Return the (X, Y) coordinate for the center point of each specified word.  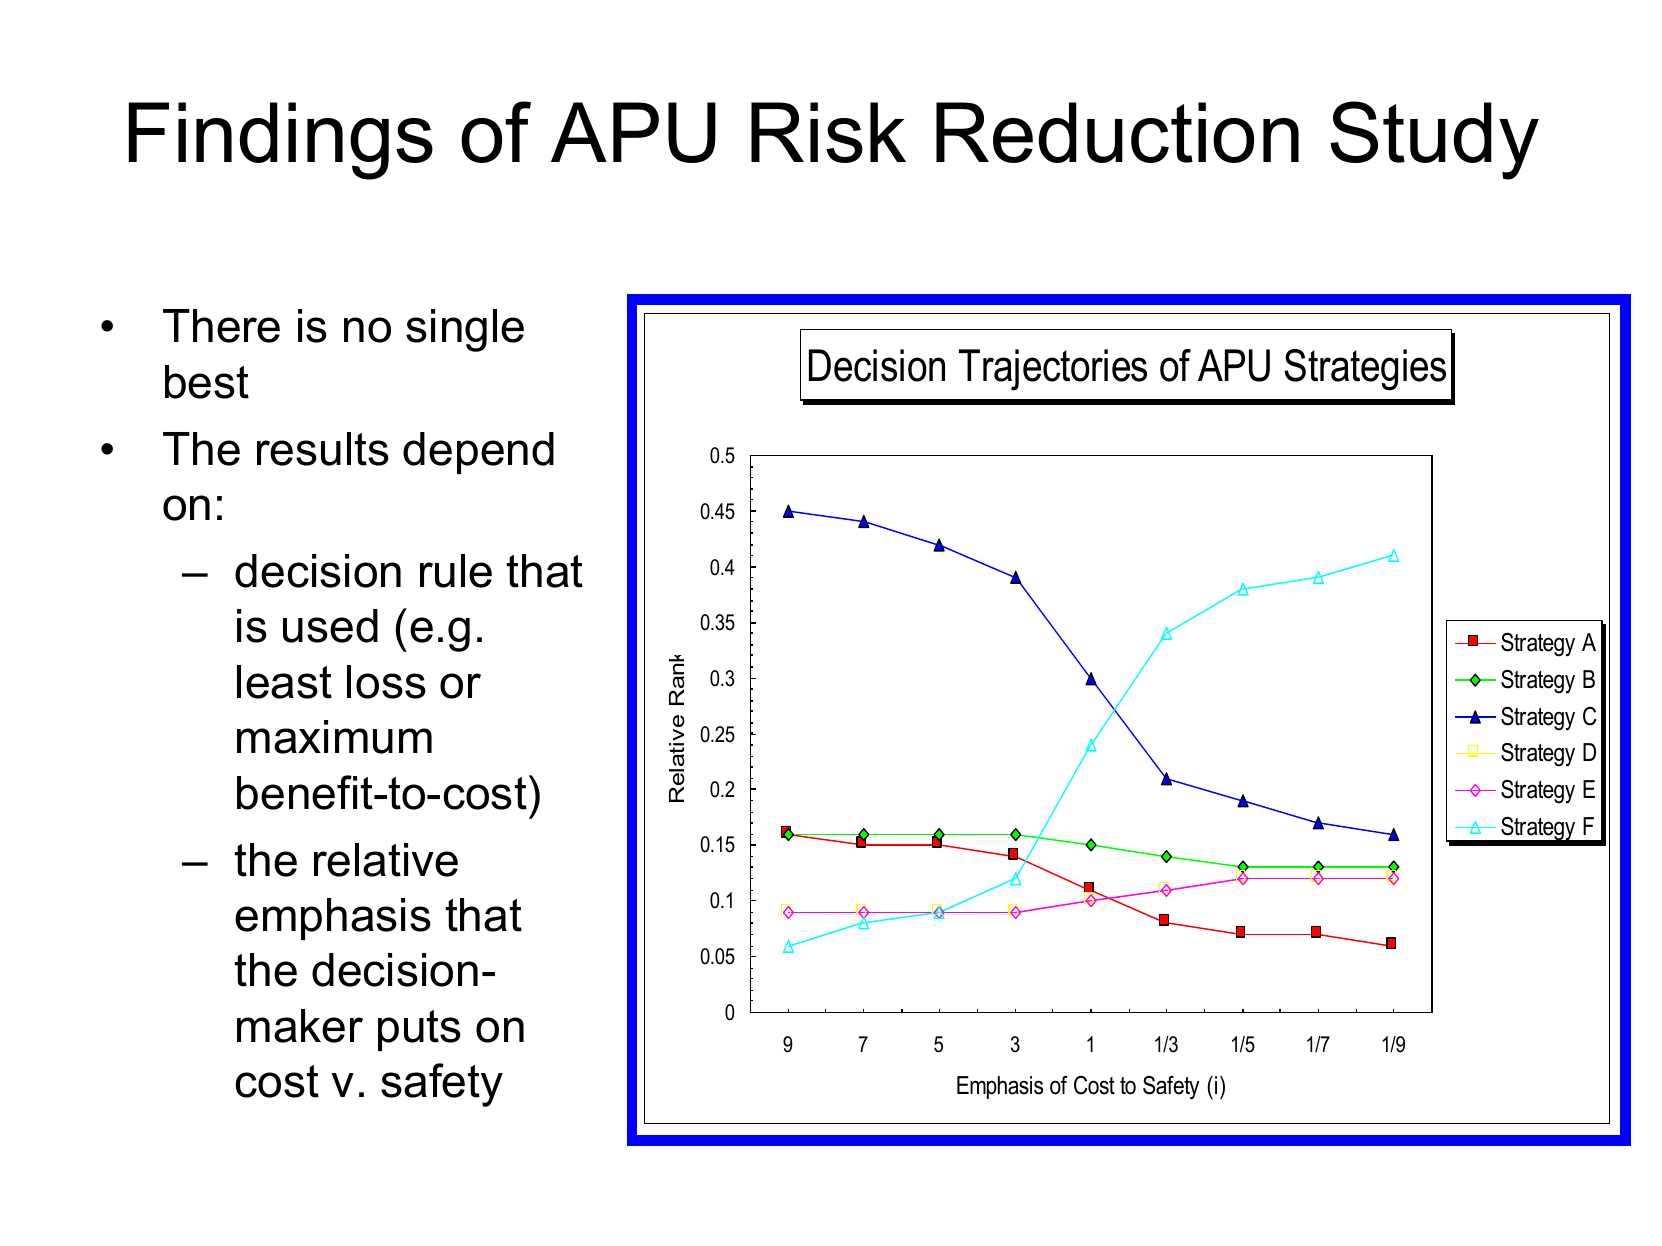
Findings (281, 141)
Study (1434, 140)
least (284, 682)
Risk (828, 132)
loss (386, 682)
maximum (334, 737)
